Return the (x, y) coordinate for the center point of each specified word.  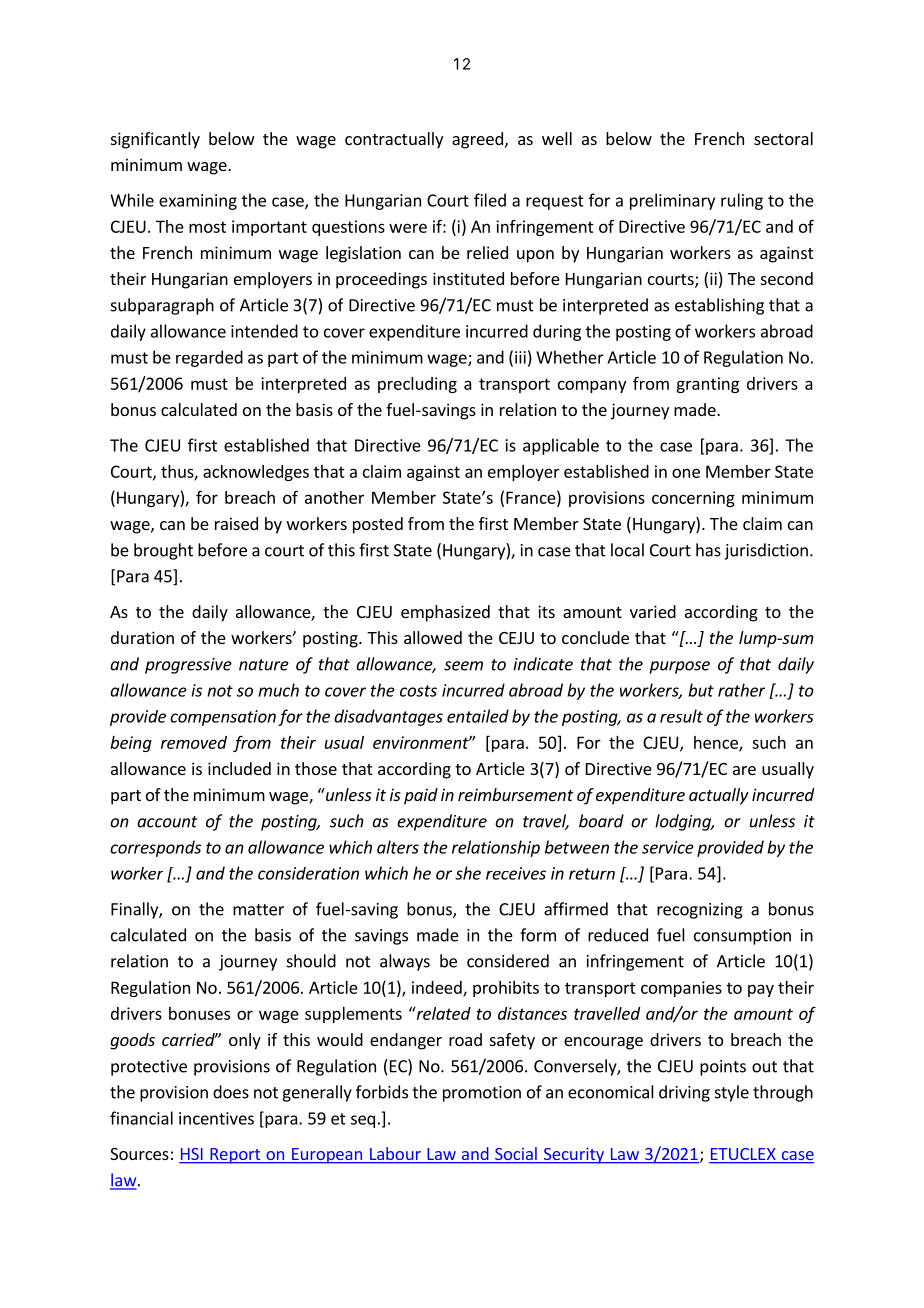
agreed (477, 140)
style (732, 1093)
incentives (216, 1118)
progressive (188, 666)
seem (463, 666)
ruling (742, 201)
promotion (482, 1094)
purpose (680, 667)
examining (198, 202)
